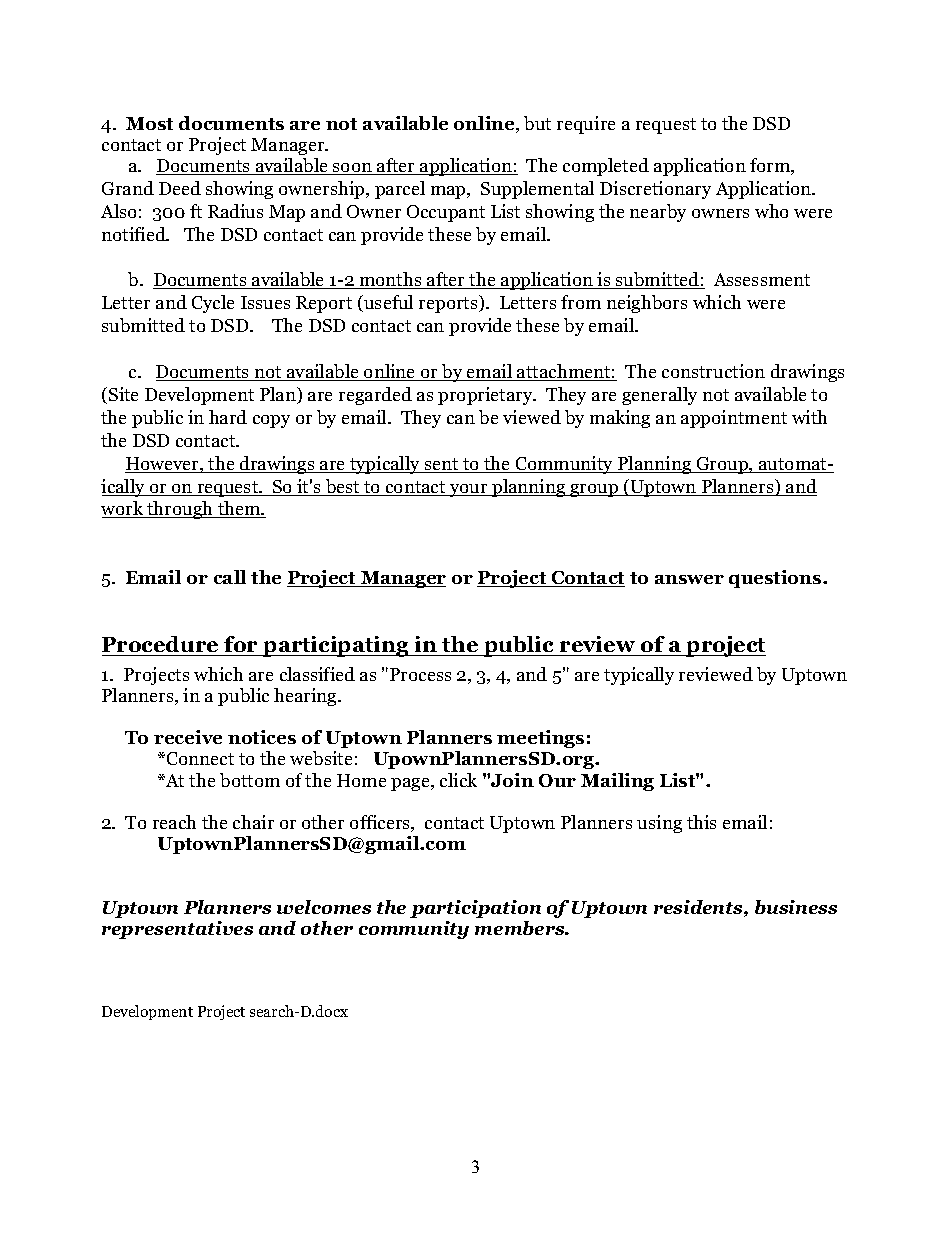 The image size is (952, 1233). I want to click on through, so click(180, 510).
